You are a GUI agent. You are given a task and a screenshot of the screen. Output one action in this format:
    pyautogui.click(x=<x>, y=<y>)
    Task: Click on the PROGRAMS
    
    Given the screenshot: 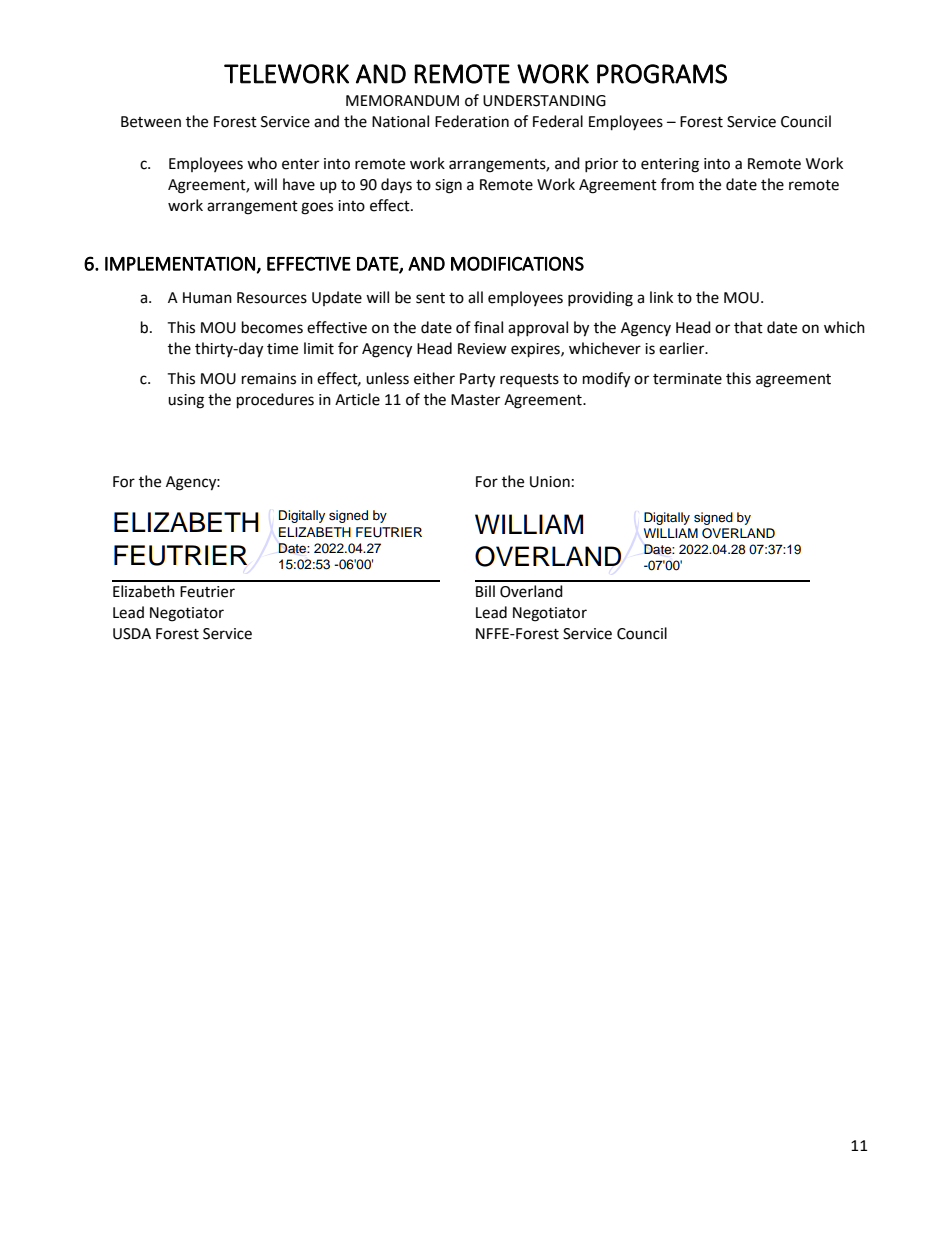 What is the action you would take?
    pyautogui.click(x=662, y=74)
